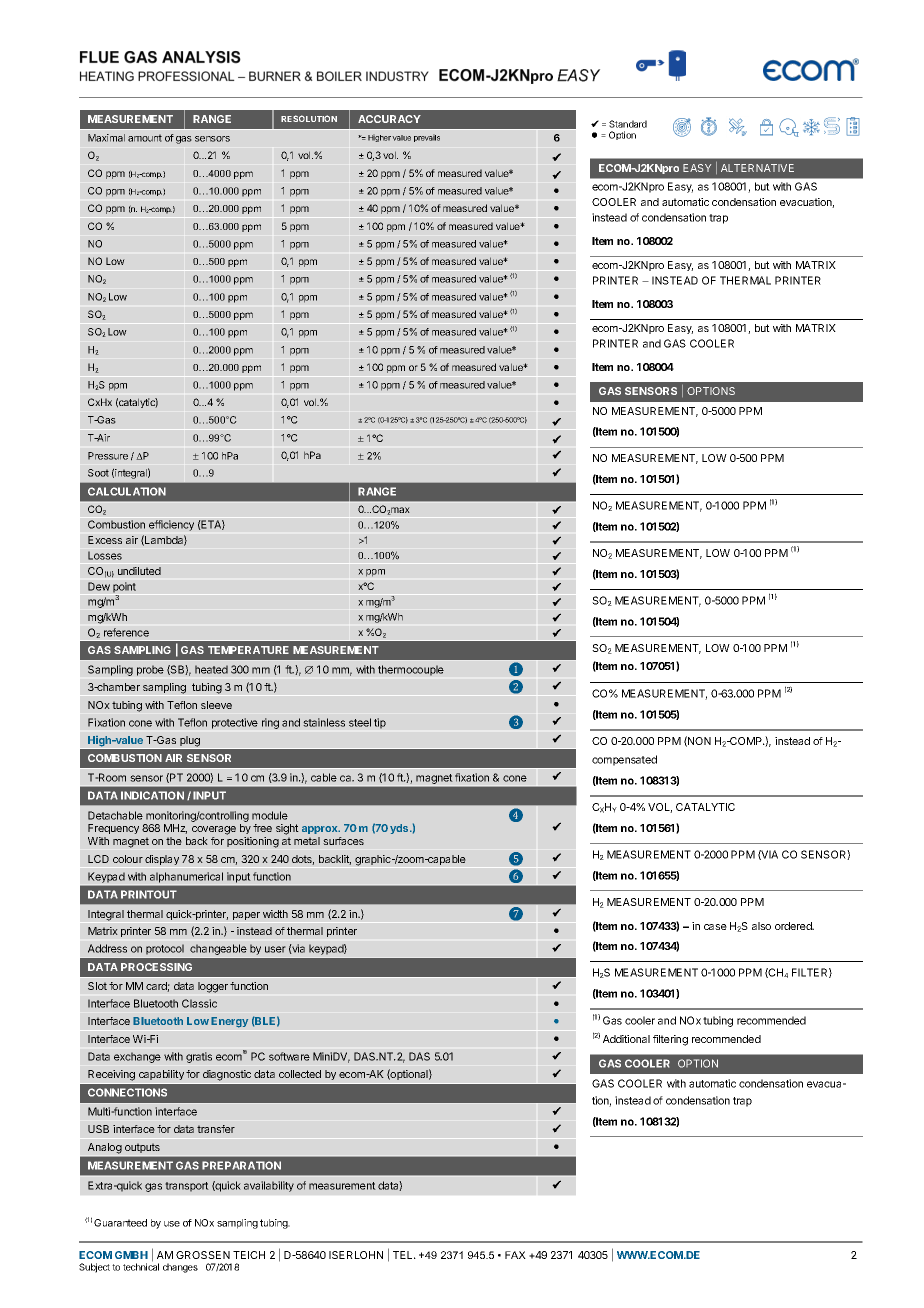 The image size is (924, 1308). What do you see at coordinates (715, 927) in the screenshot?
I see `case` at bounding box center [715, 927].
